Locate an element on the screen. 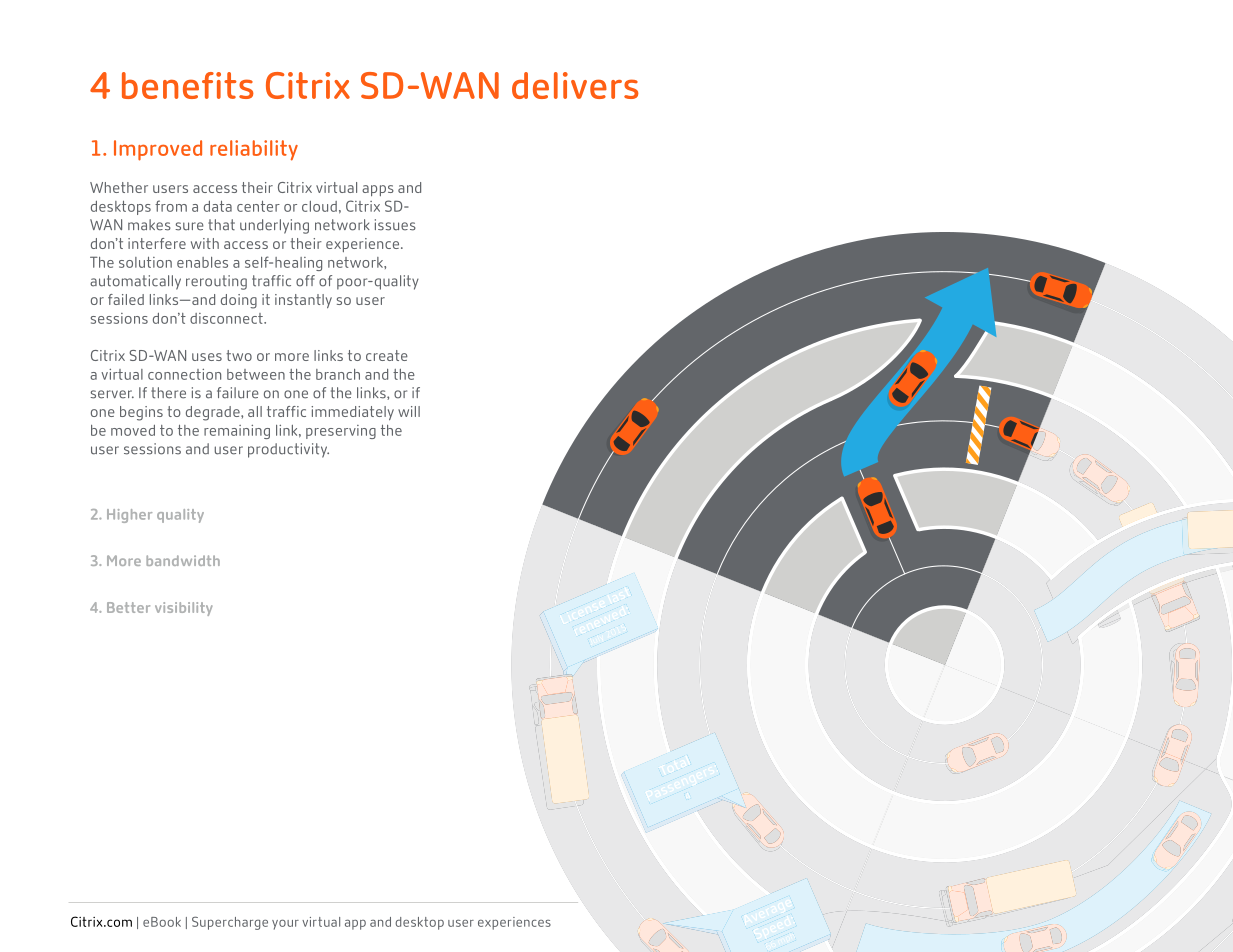 The width and height of the screenshot is (1233, 952). Supercharge is located at coordinates (230, 923).
